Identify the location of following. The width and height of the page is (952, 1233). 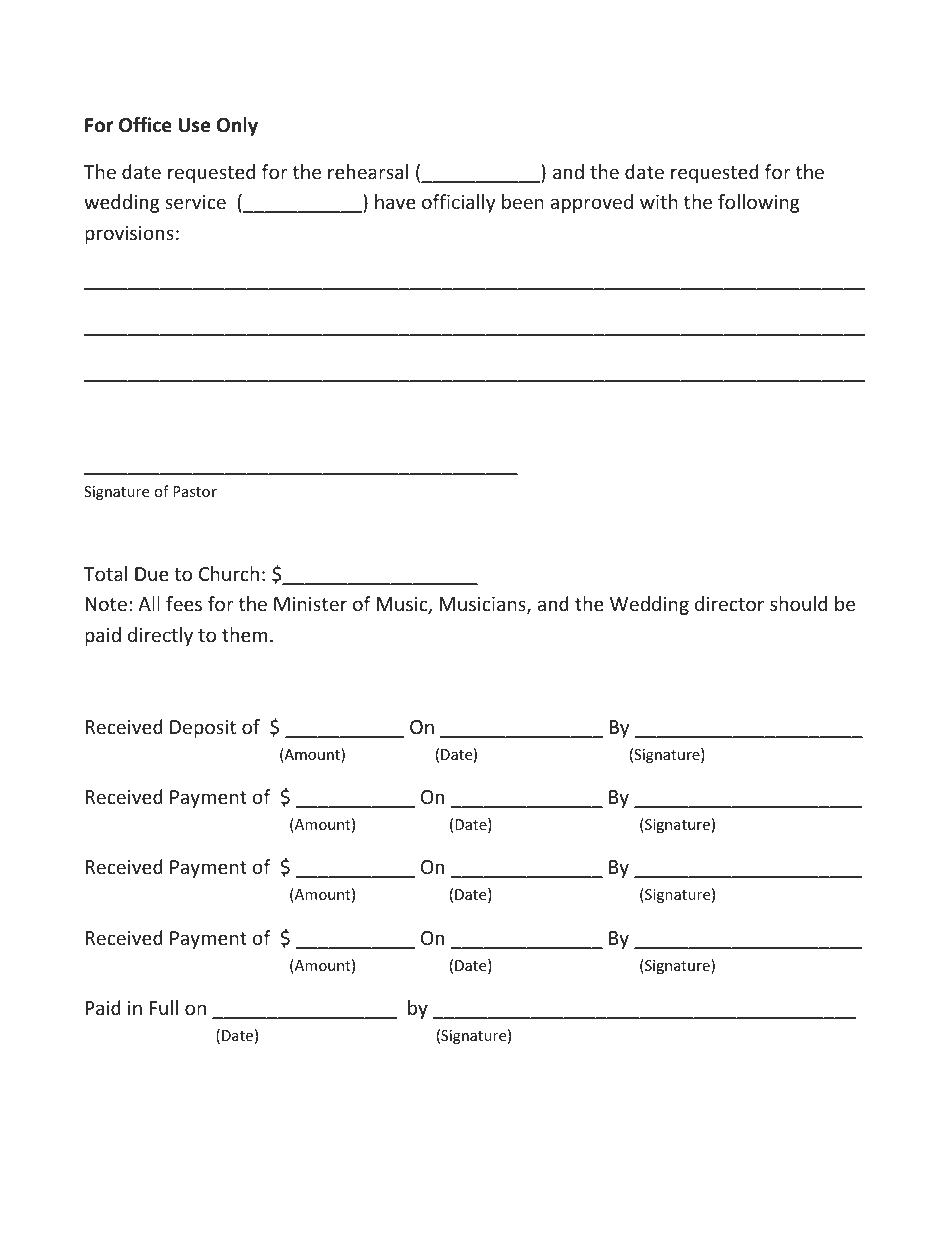
(759, 203).
